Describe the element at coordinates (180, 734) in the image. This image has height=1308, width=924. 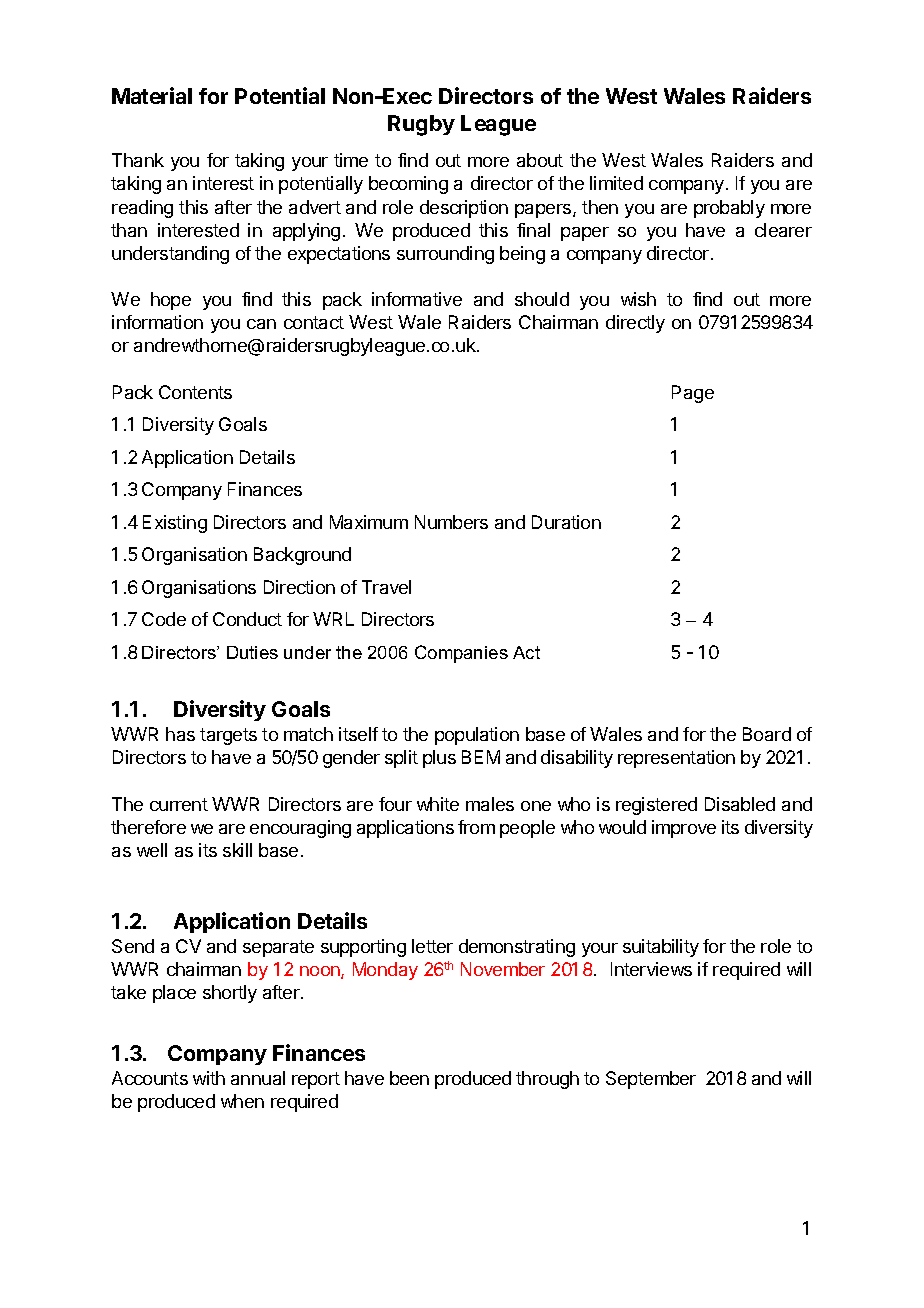
I see `has` at that location.
